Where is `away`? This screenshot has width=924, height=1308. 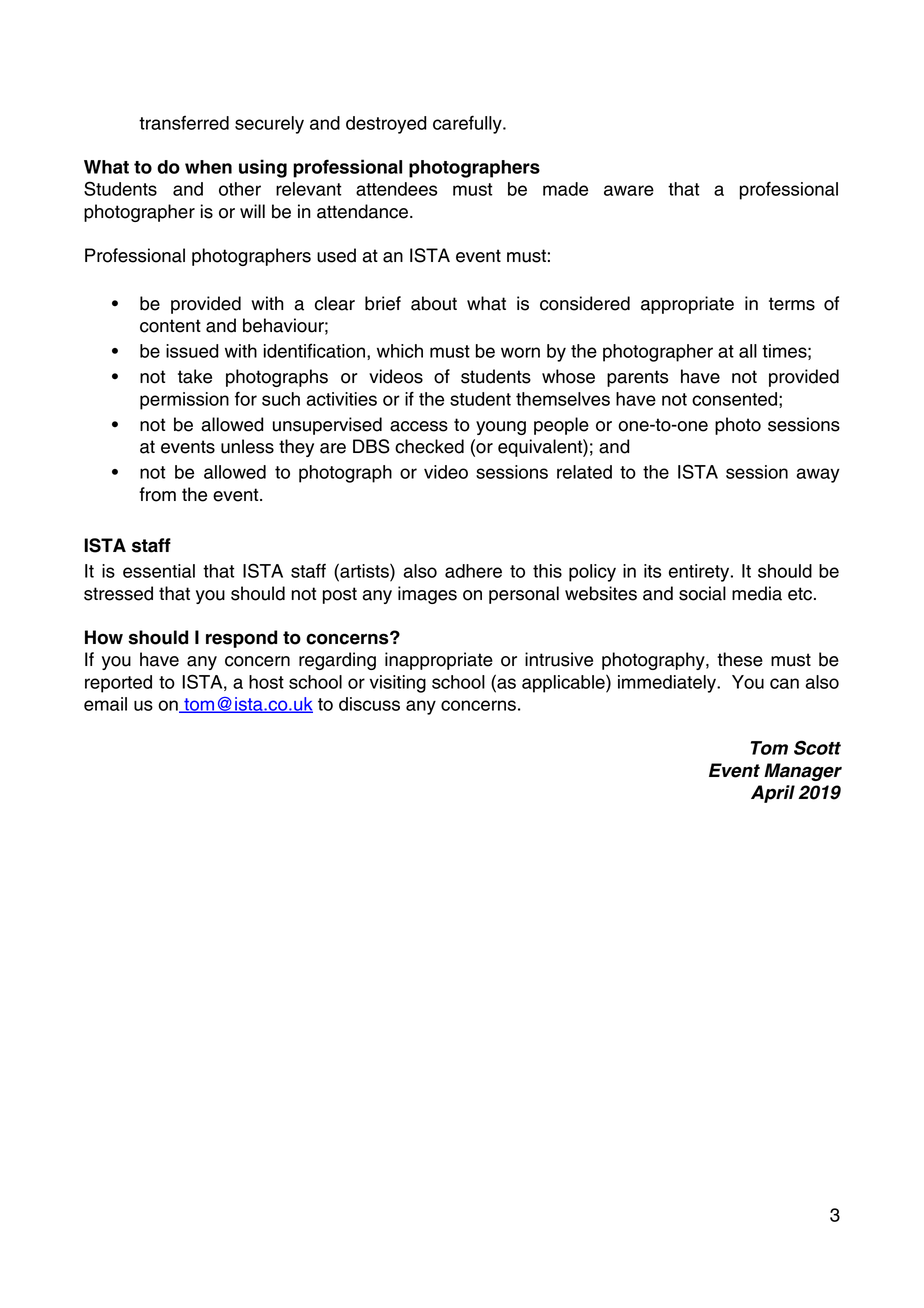
away is located at coordinates (818, 475).
